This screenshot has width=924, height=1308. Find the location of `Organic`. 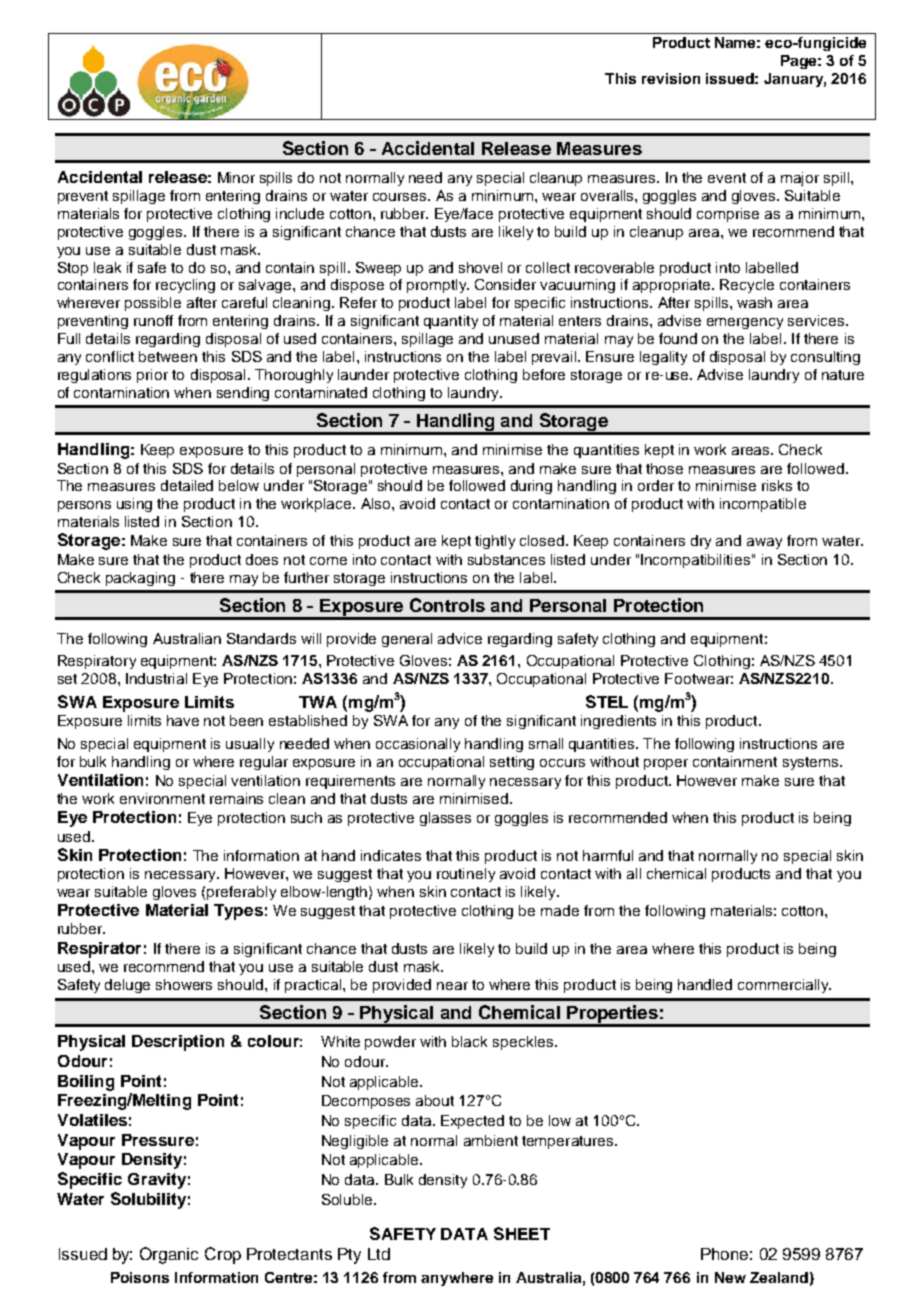

Organic is located at coordinates (169, 1255).
